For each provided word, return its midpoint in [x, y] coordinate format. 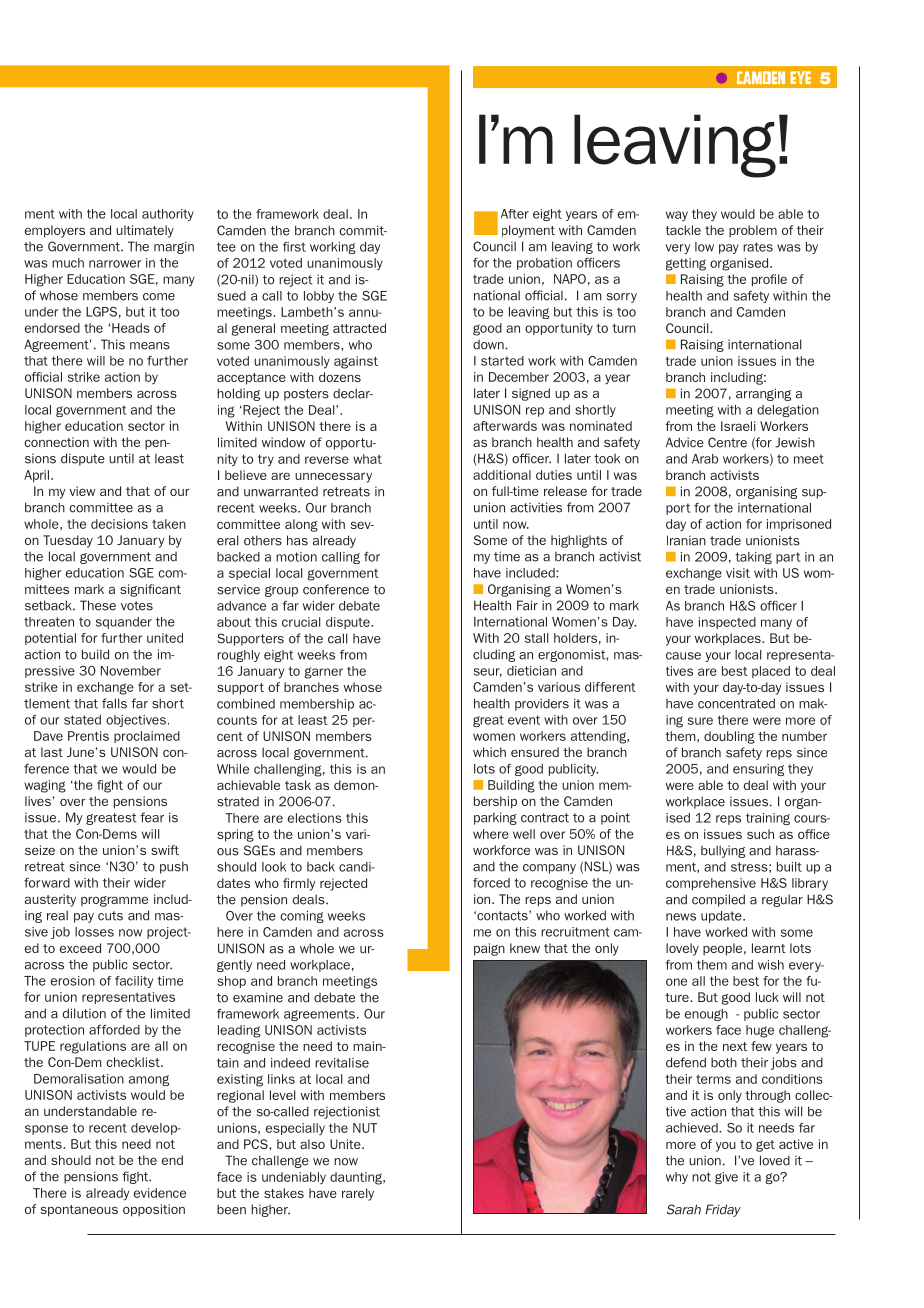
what [367, 459]
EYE [800, 77]
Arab [705, 459]
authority [168, 215]
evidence [160, 1193]
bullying [723, 851]
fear [152, 817]
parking [495, 818]
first [294, 247]
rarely [358, 1194]
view [82, 491]
